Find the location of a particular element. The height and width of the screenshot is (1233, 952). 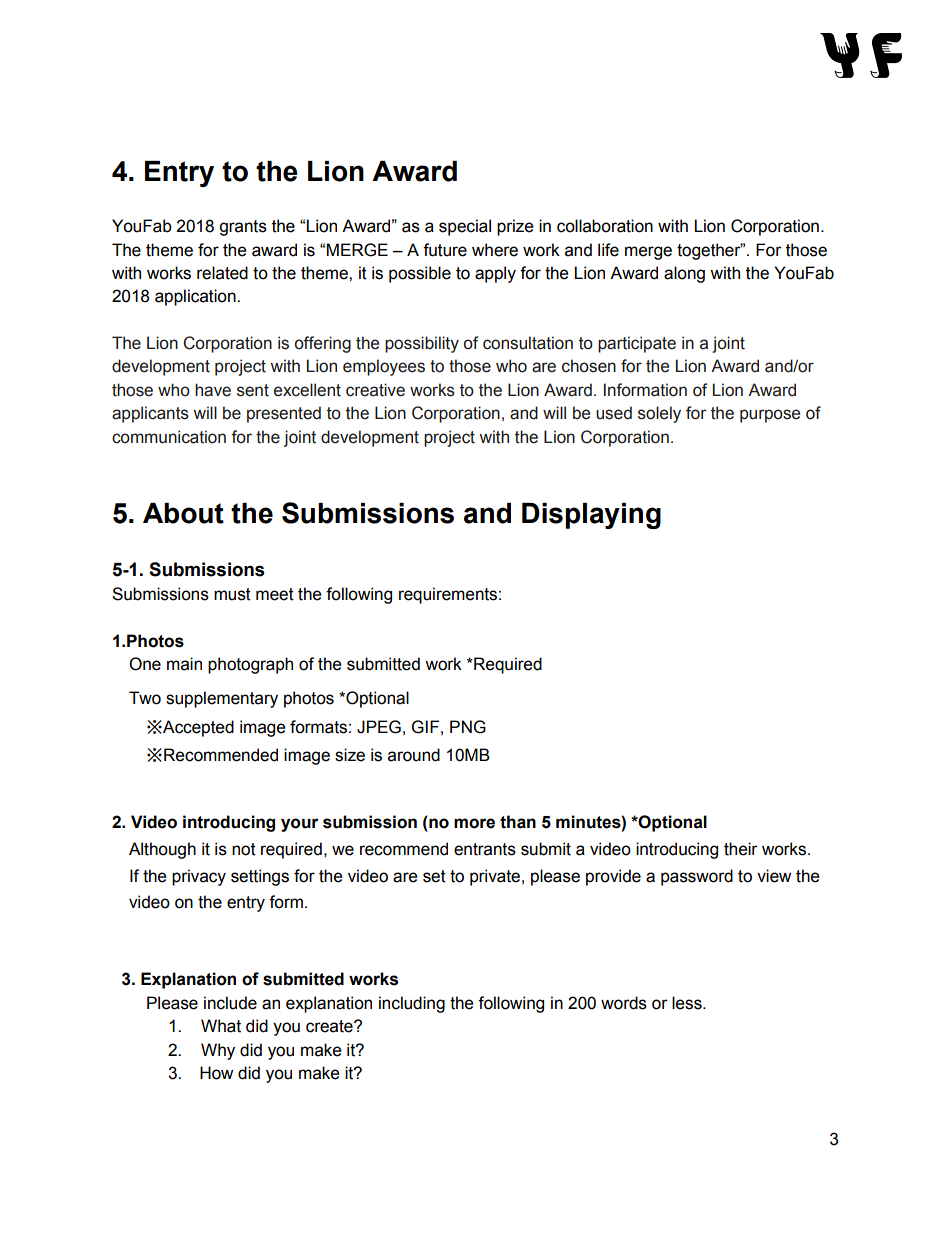

related is located at coordinates (222, 273).
